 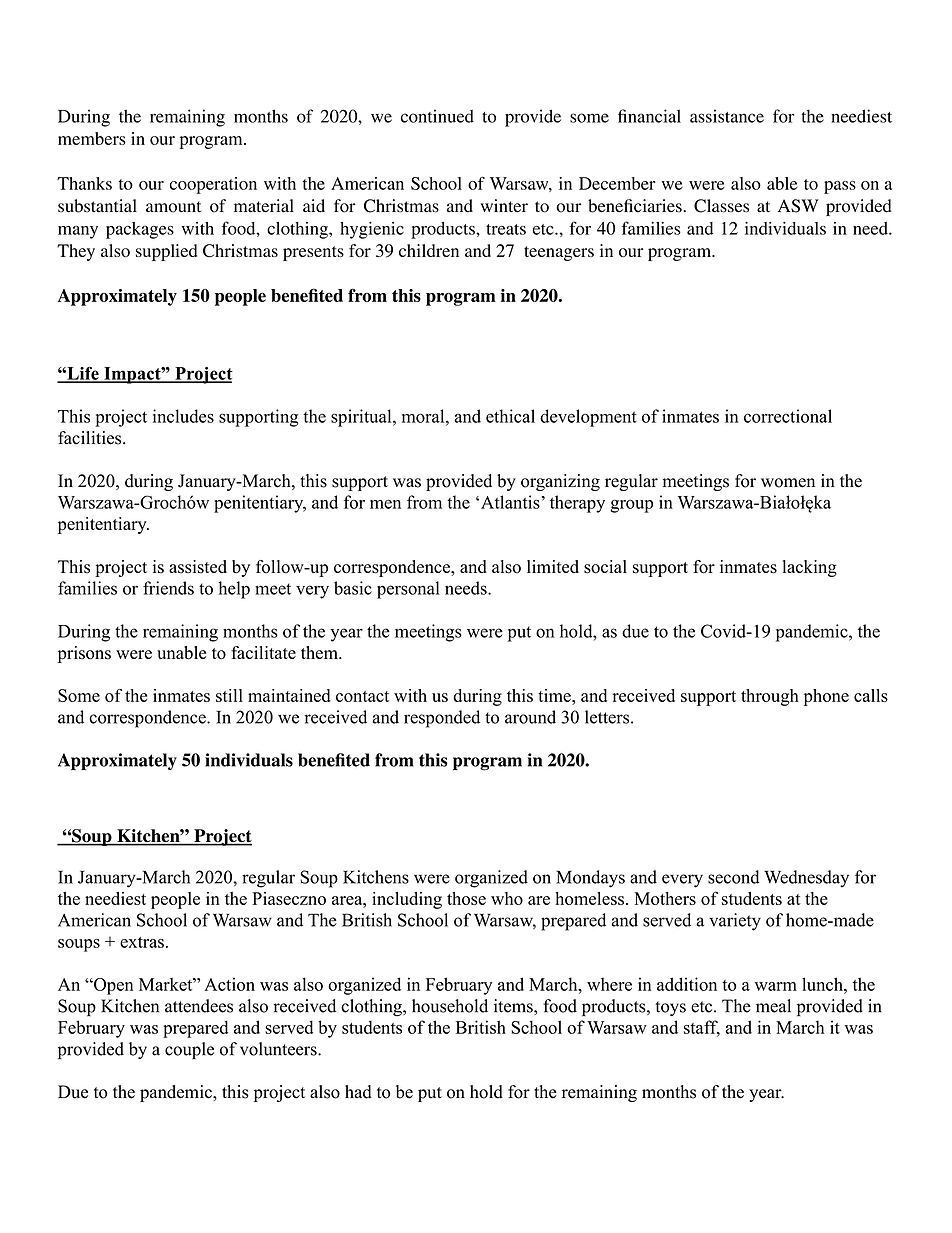 I want to click on cooperation, so click(x=213, y=185).
